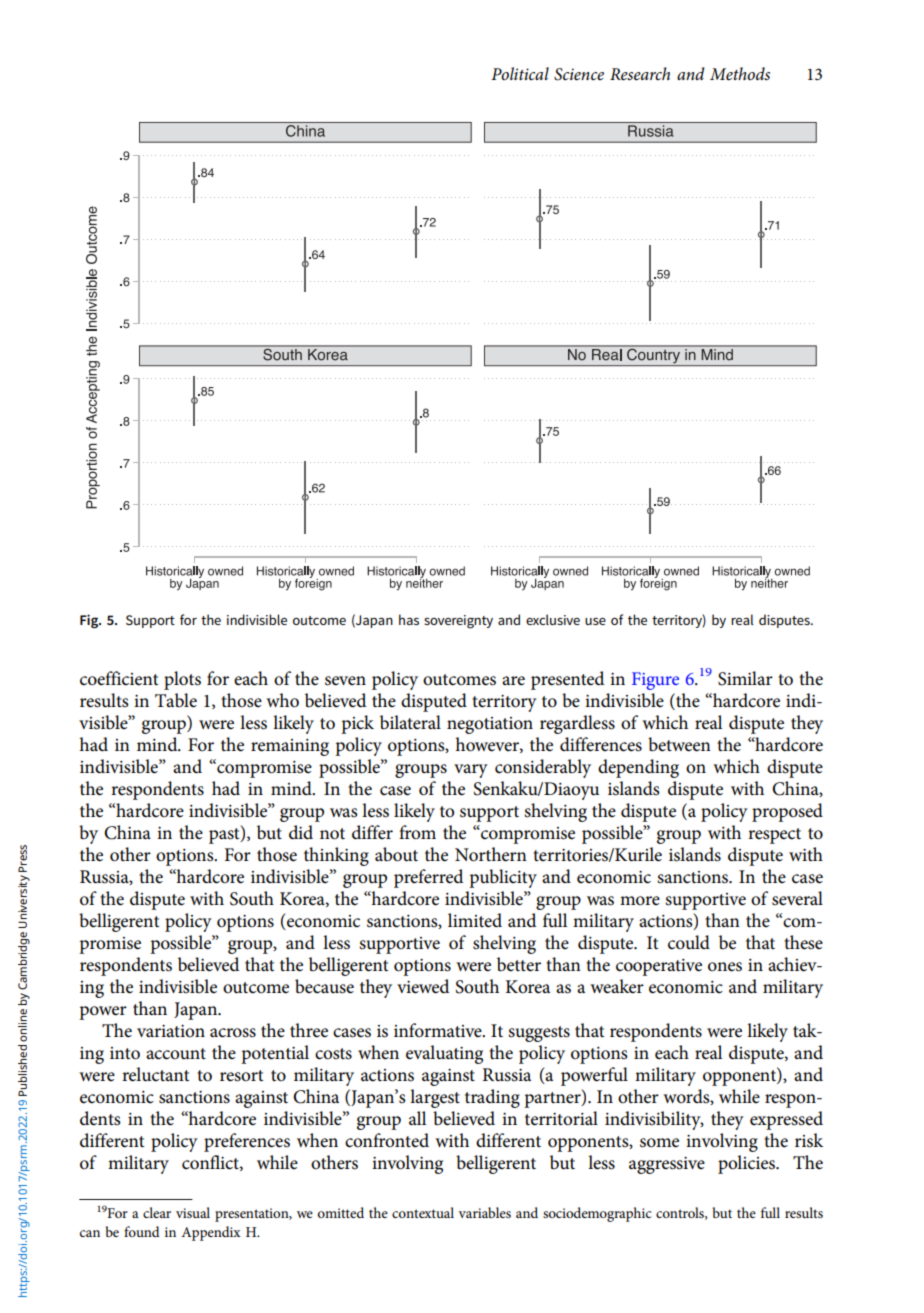 The width and height of the page is (924, 1313). I want to click on Science, so click(579, 74).
